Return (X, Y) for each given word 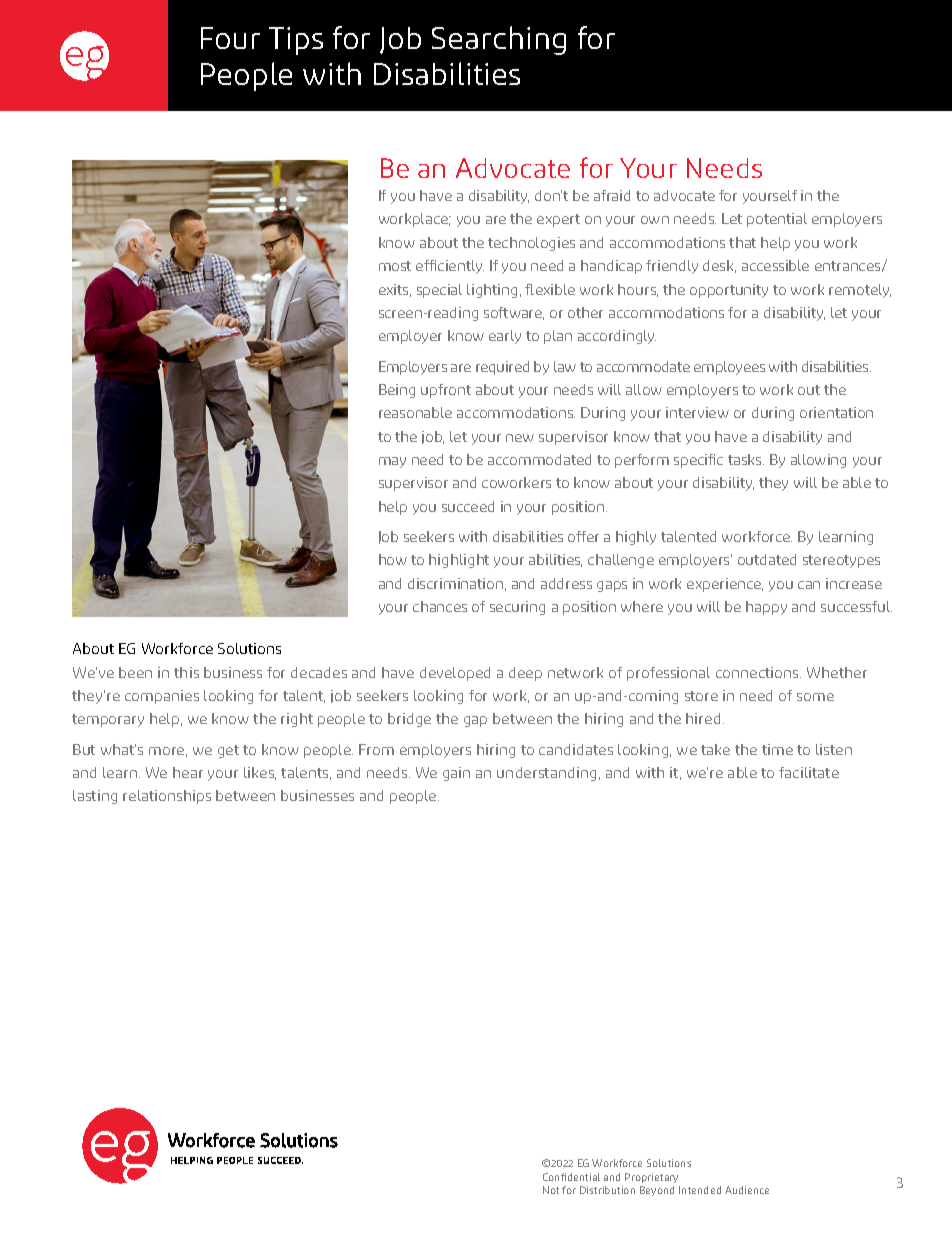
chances (440, 606)
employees (729, 368)
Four (230, 38)
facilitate (809, 772)
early (505, 337)
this (186, 672)
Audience (747, 1190)
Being (397, 391)
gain (456, 774)
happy (766, 608)
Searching (499, 40)
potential (777, 220)
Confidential (571, 1177)
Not (551, 1190)
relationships (167, 797)
